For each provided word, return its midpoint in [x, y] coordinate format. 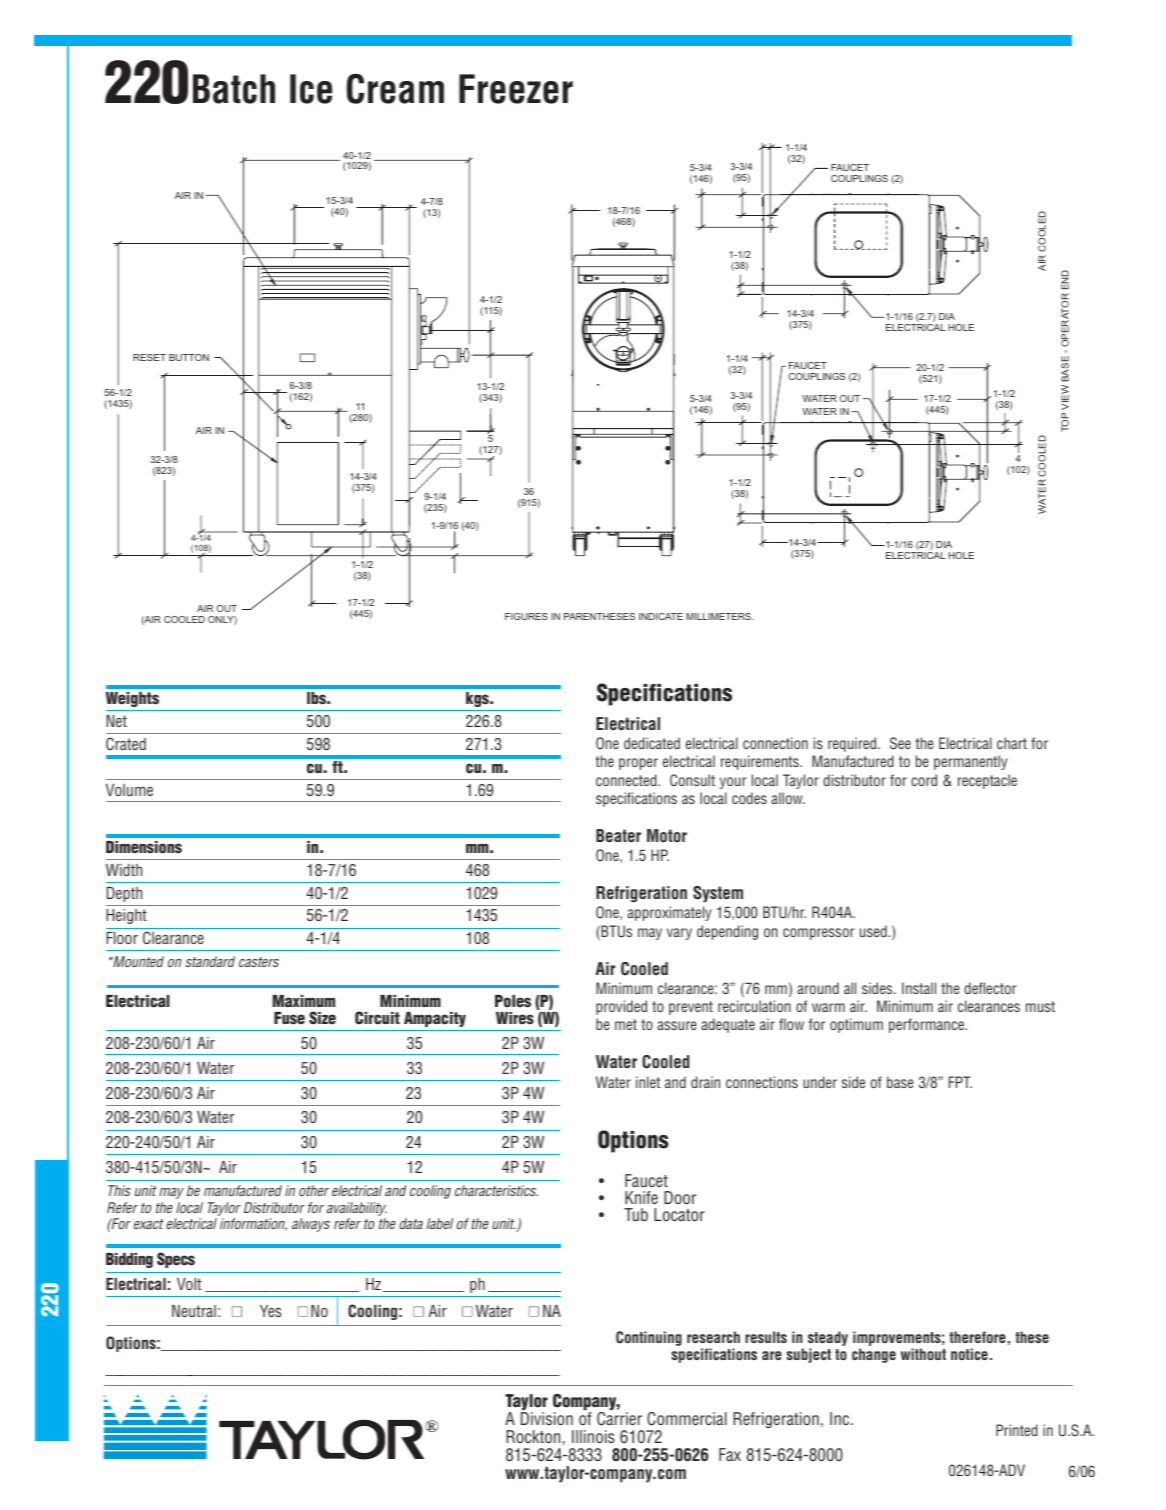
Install [919, 988]
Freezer [516, 89]
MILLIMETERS [719, 616]
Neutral [194, 1311]
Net [116, 721]
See [900, 743]
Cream [395, 88]
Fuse [289, 1018]
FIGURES [526, 616]
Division [547, 1418]
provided [621, 1007]
